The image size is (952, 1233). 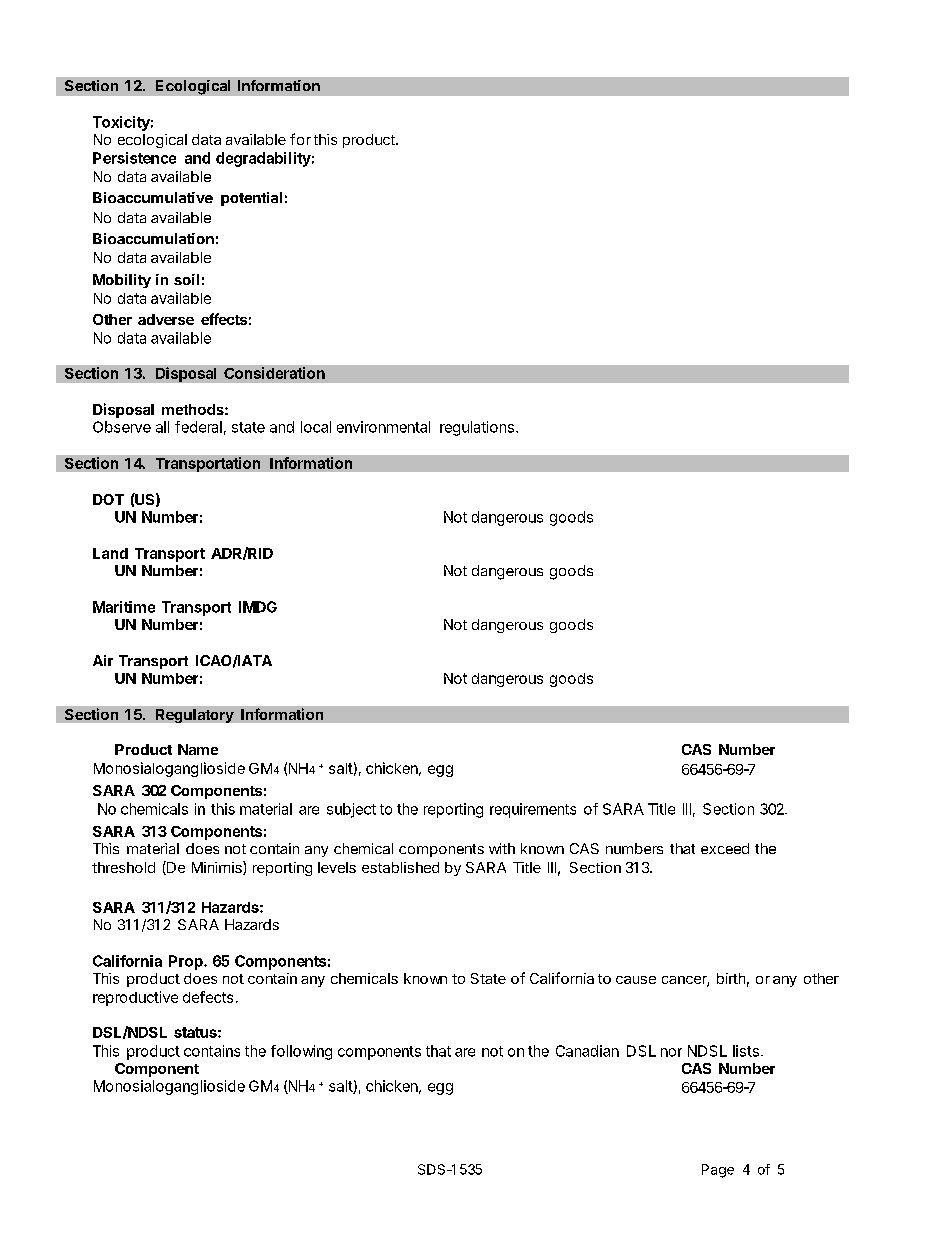 What do you see at coordinates (718, 1171) in the screenshot?
I see `Page` at bounding box center [718, 1171].
